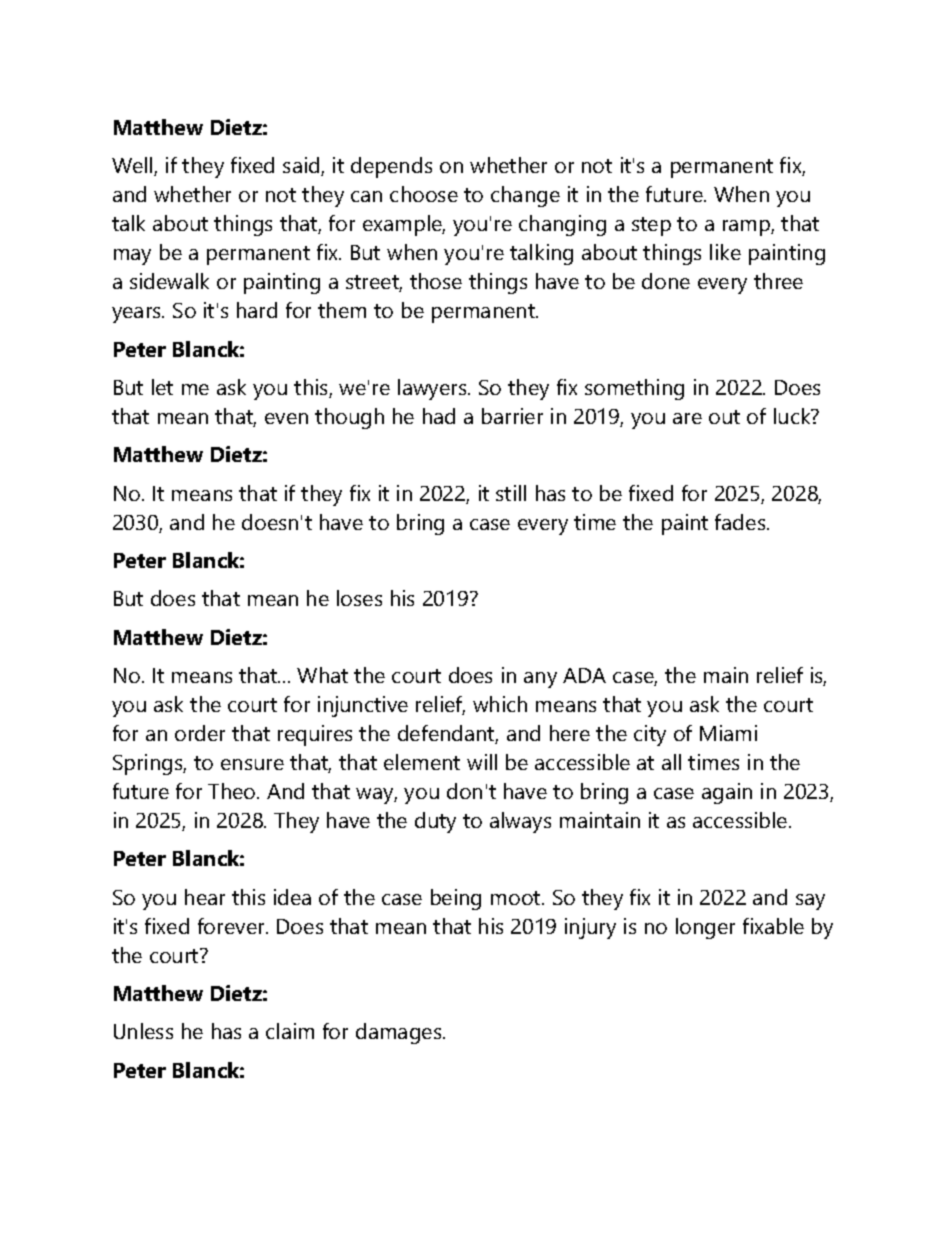  What do you see at coordinates (705, 928) in the screenshot?
I see `longer` at bounding box center [705, 928].
